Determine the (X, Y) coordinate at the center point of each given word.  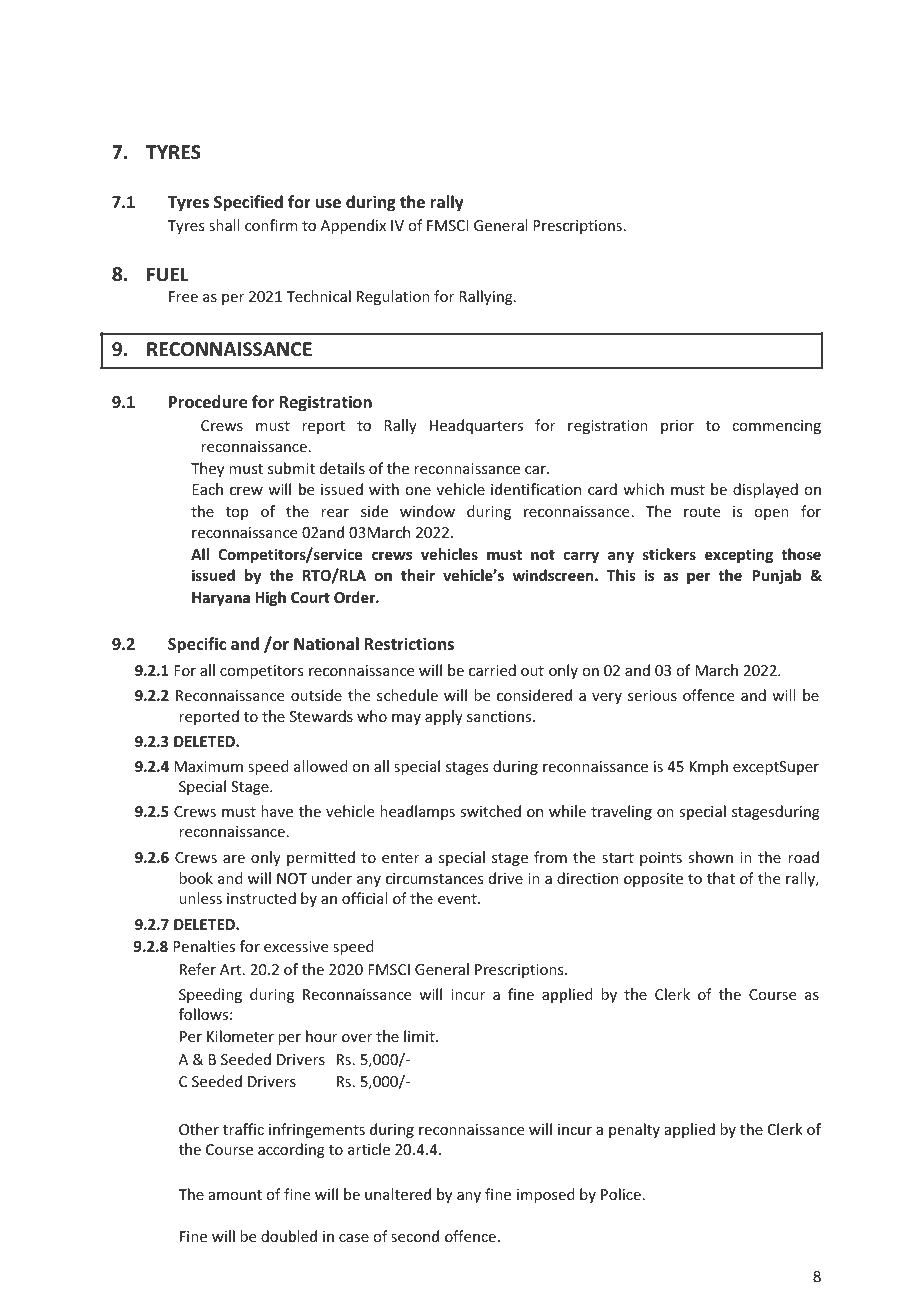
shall (224, 225)
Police (621, 1194)
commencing (776, 427)
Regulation (393, 297)
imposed (546, 1195)
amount (235, 1195)
